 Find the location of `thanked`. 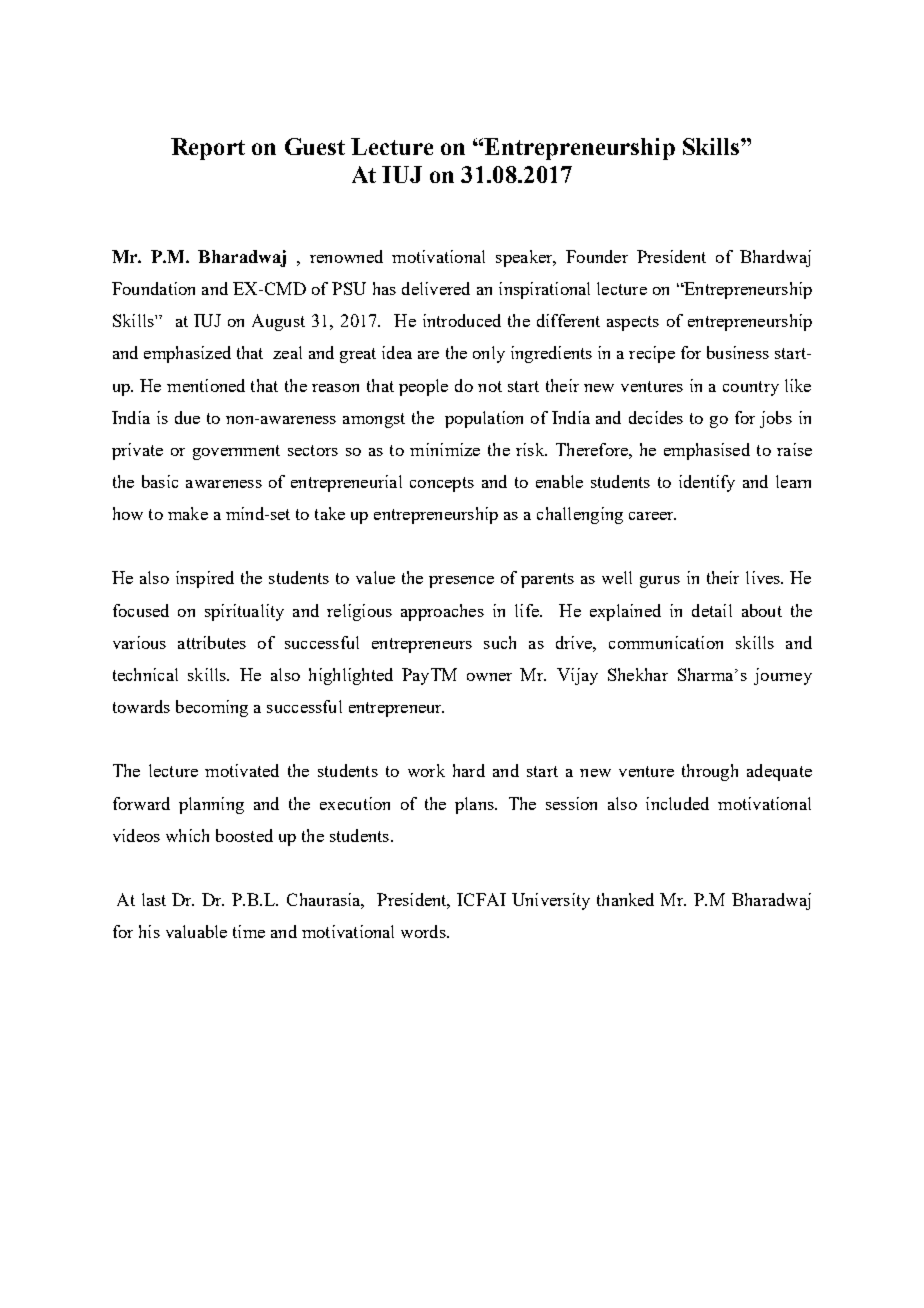

thanked is located at coordinates (625, 899).
